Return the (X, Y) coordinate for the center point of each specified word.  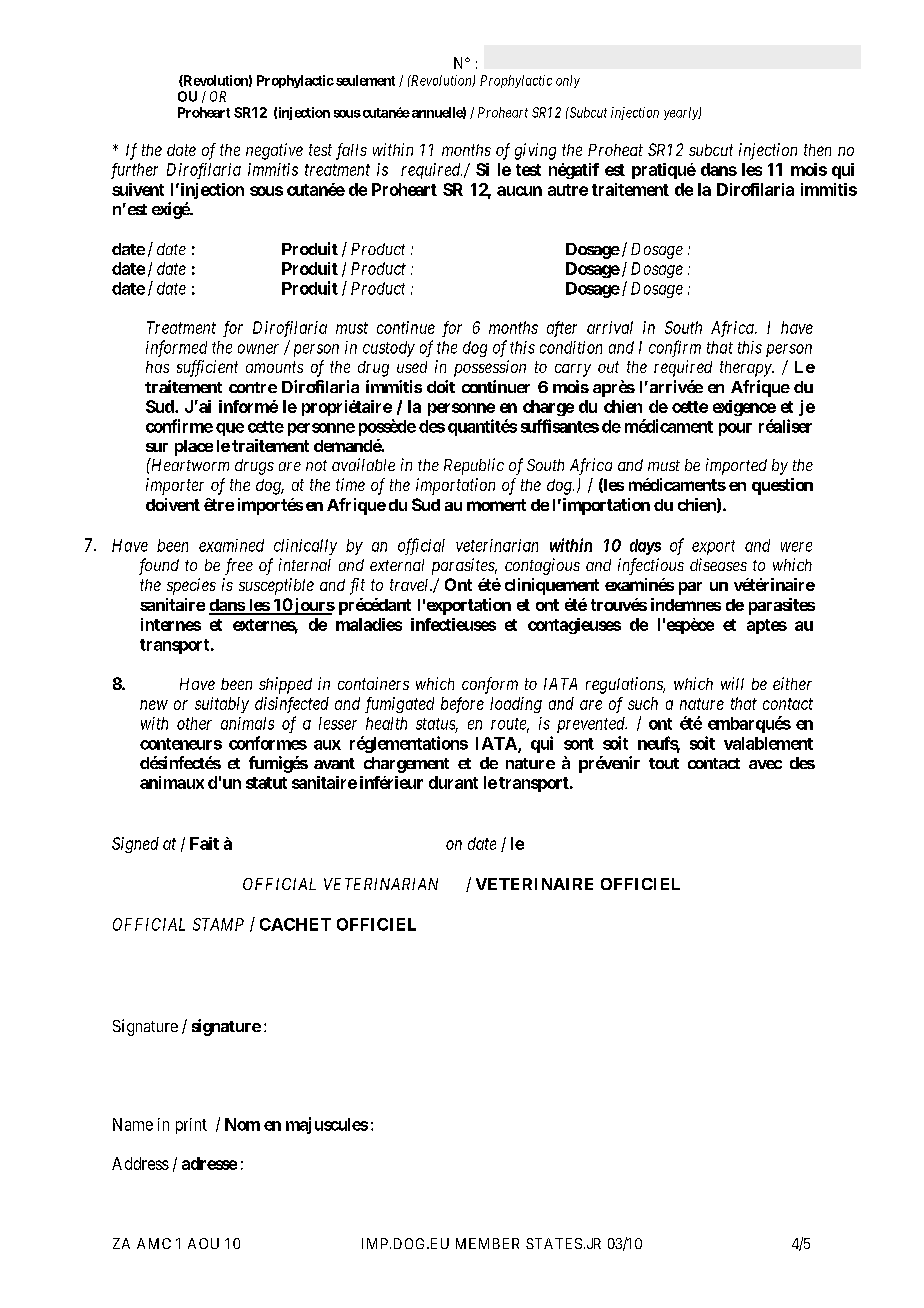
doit (441, 386)
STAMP (218, 924)
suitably (222, 705)
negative (274, 151)
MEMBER (487, 1243)
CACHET (295, 924)
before (462, 705)
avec (765, 764)
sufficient (207, 368)
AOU (203, 1243)
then (817, 150)
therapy (747, 369)
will (732, 683)
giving (535, 151)
